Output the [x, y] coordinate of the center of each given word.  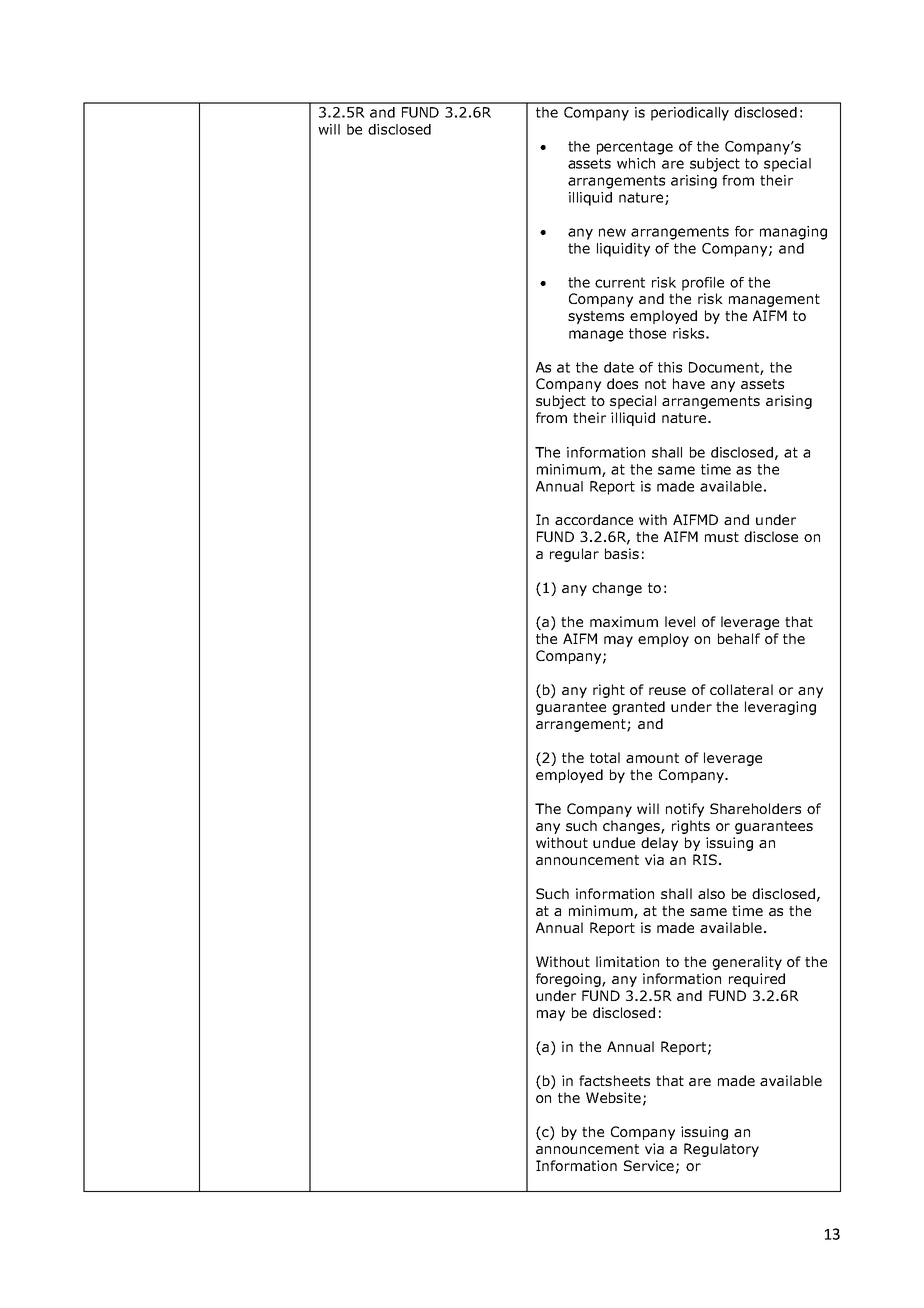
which [636, 163]
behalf [739, 638]
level [680, 621]
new [612, 232]
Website [613, 1097]
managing [793, 233]
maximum [624, 621]
